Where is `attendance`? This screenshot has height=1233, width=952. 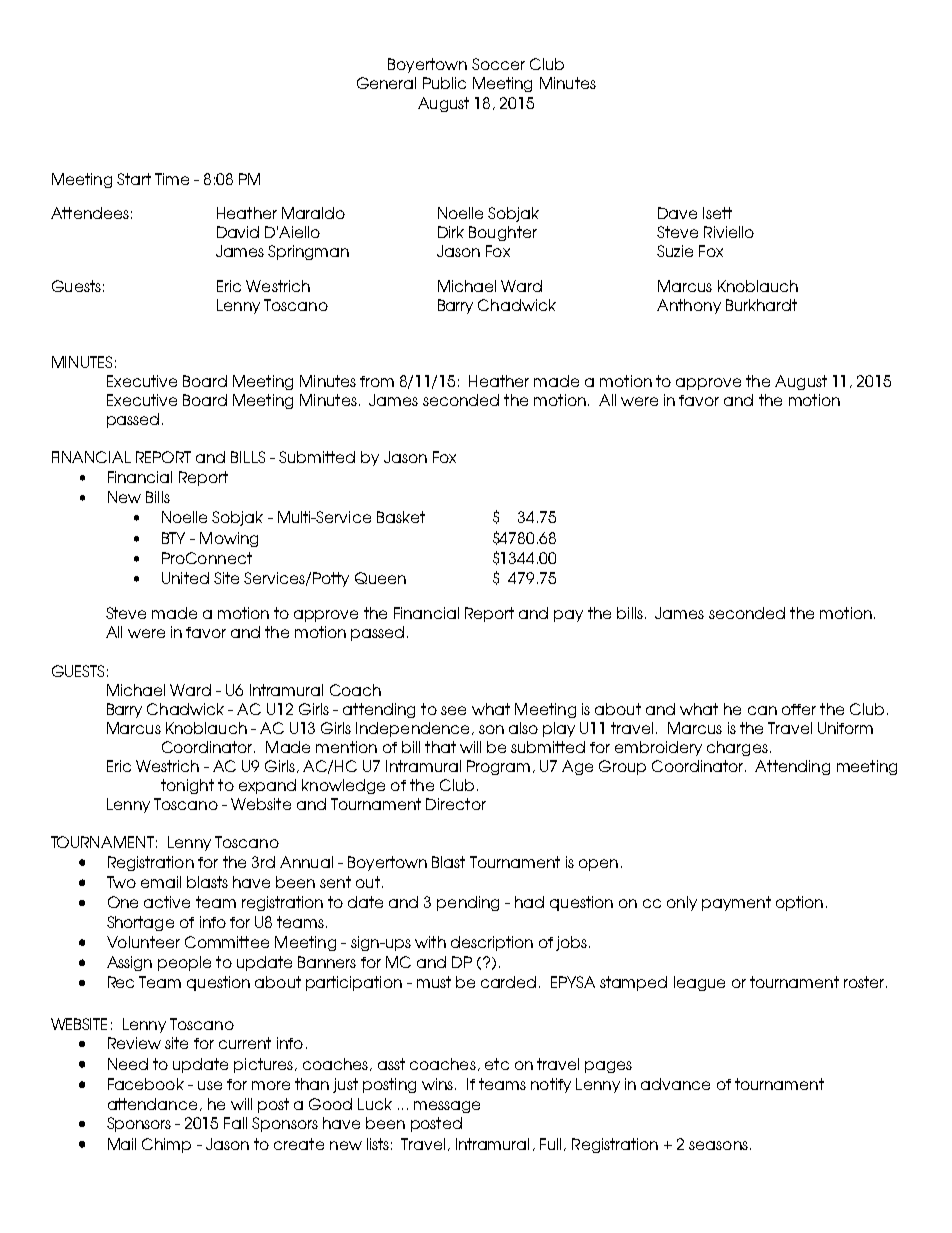
attendance is located at coordinates (152, 1104).
